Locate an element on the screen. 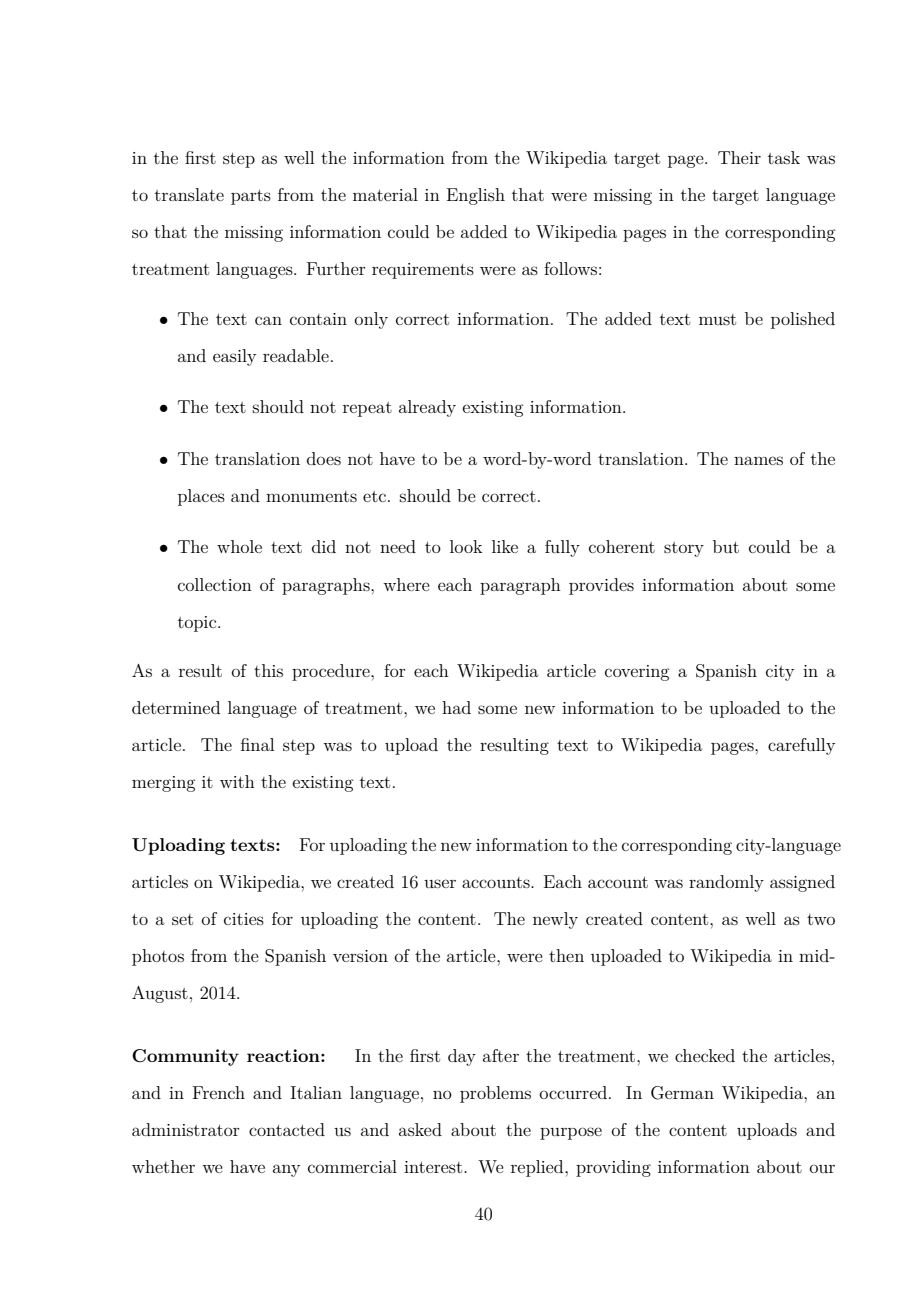  contacted is located at coordinates (287, 1129).
